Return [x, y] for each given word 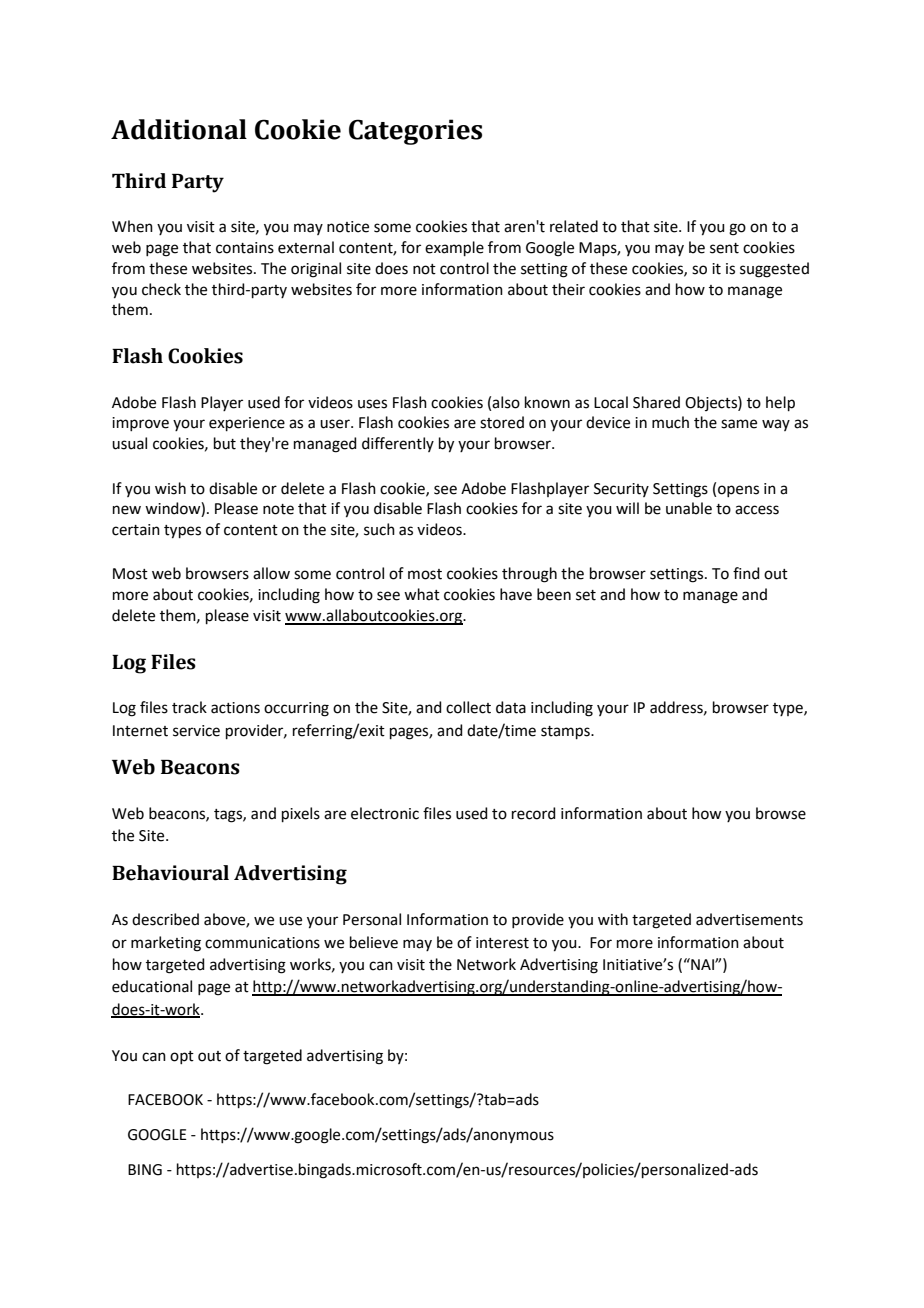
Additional [179, 129]
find [746, 573]
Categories [415, 132]
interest [502, 943]
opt [182, 1057]
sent [724, 248]
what [422, 594]
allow [271, 573]
